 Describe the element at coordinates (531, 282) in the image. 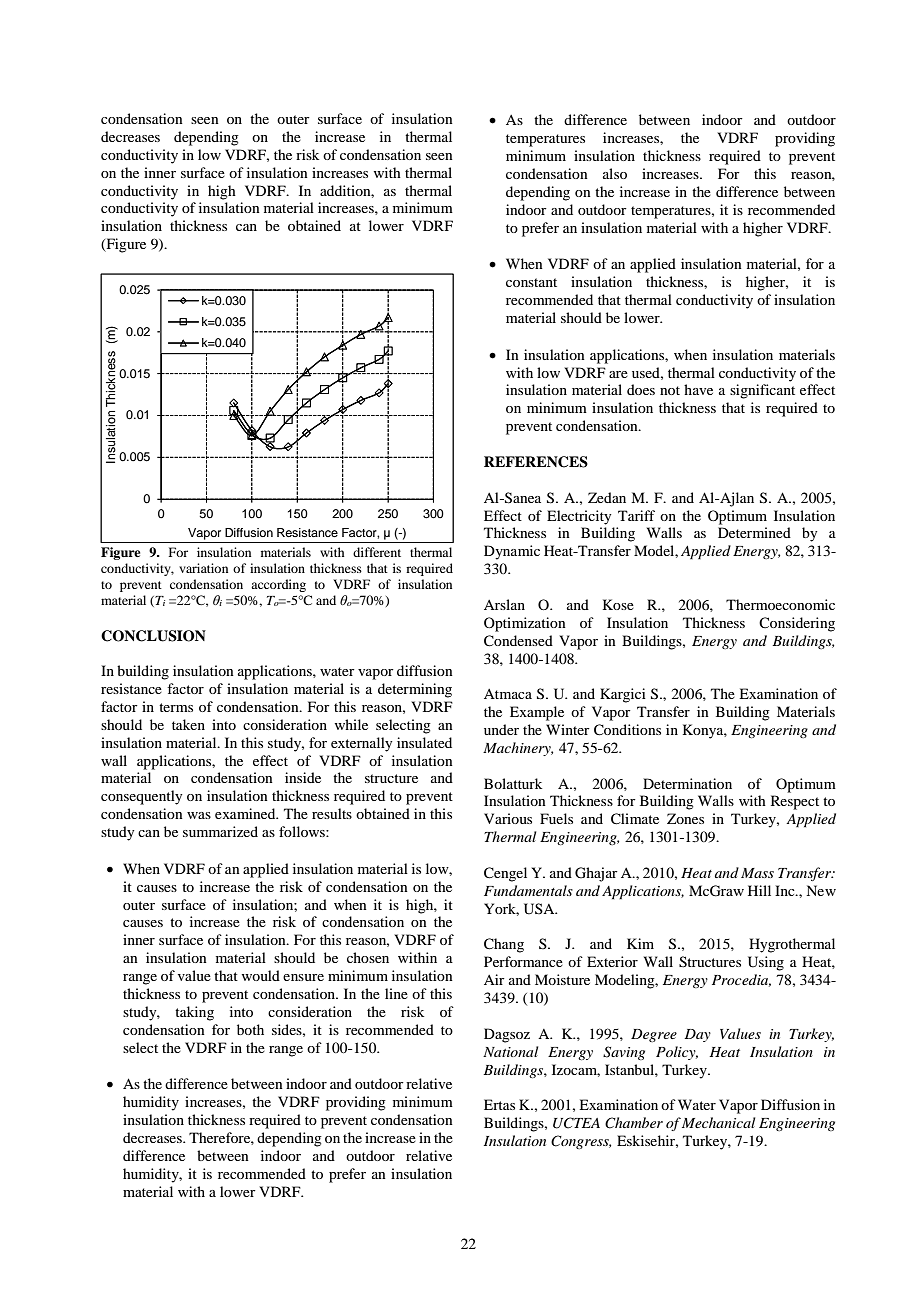

I see `constant` at that location.
